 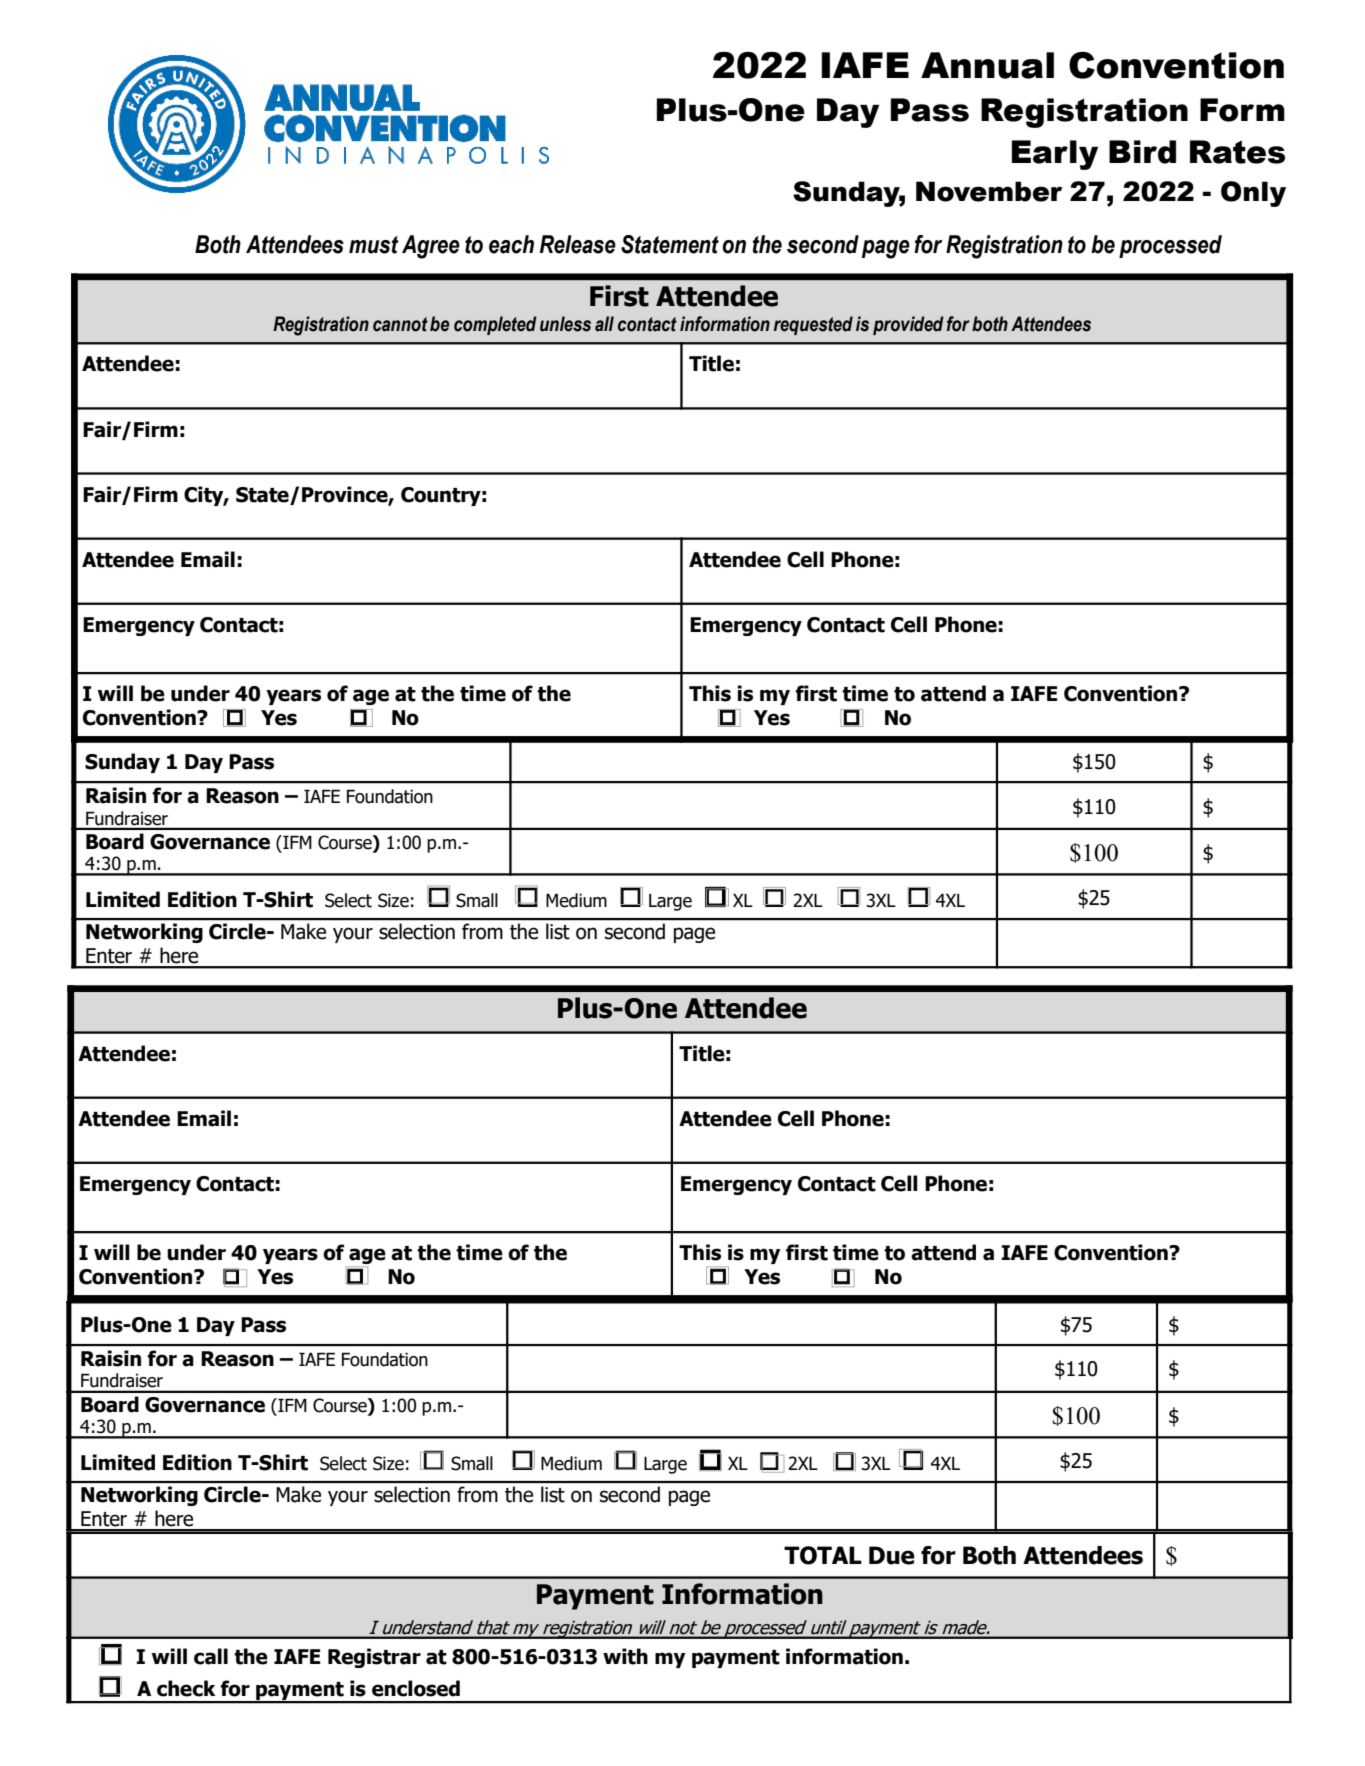 I want to click on Only, so click(x=1253, y=194).
